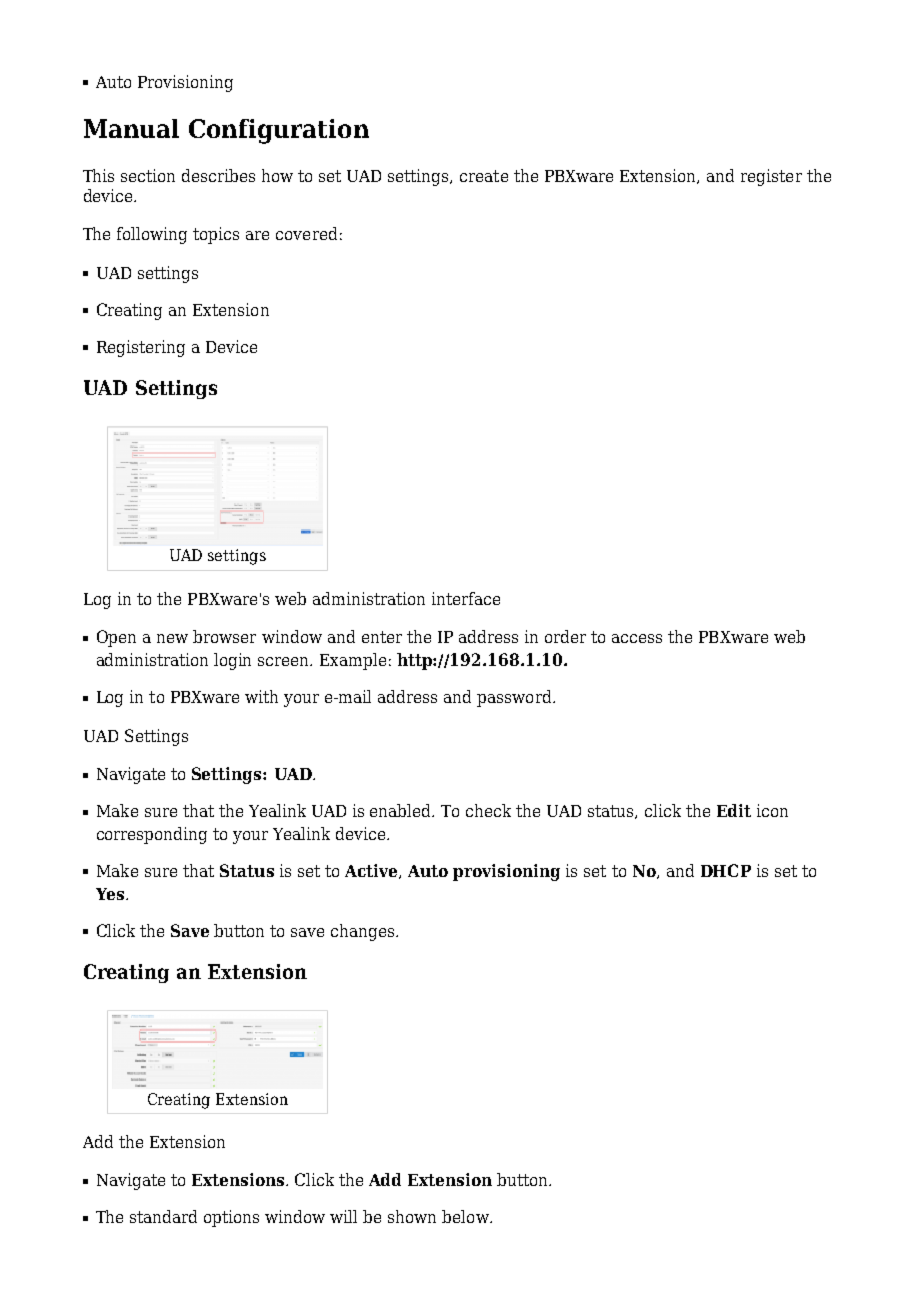  I want to click on below, so click(466, 1216).
